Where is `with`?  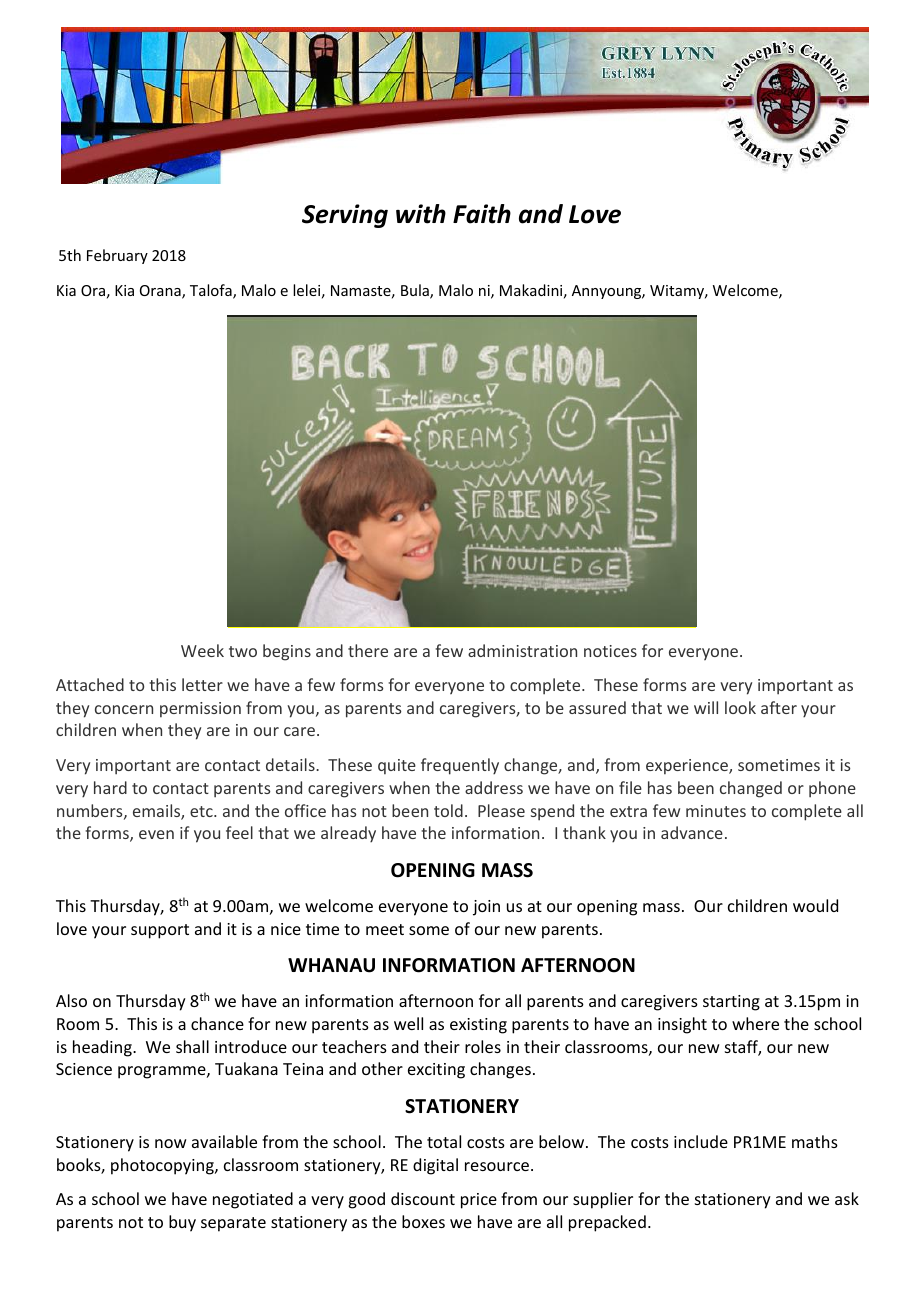 with is located at coordinates (421, 214).
